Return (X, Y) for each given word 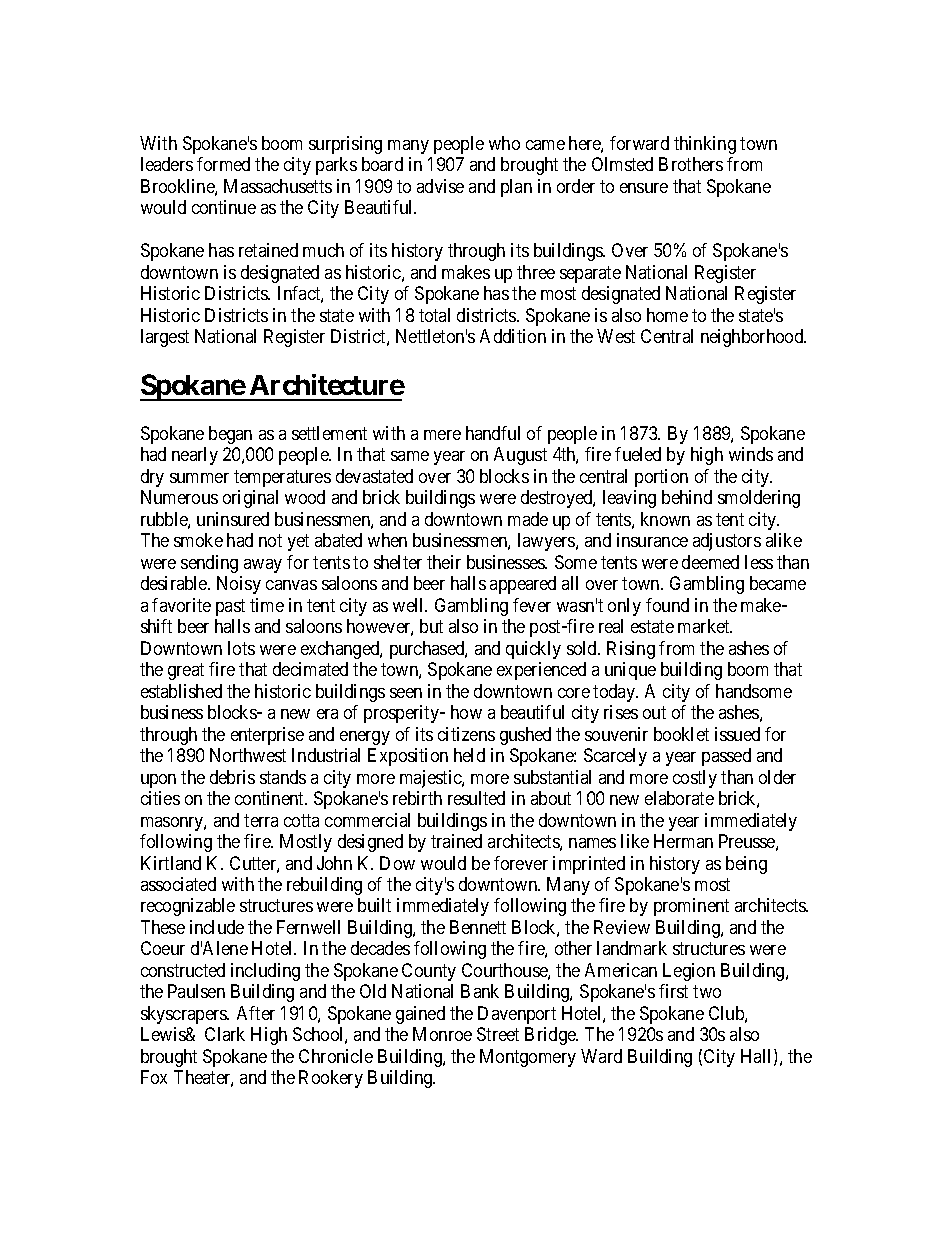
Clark (225, 1034)
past (230, 607)
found (667, 605)
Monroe (442, 1034)
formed (223, 164)
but (431, 626)
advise (440, 186)
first (673, 991)
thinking (705, 145)
